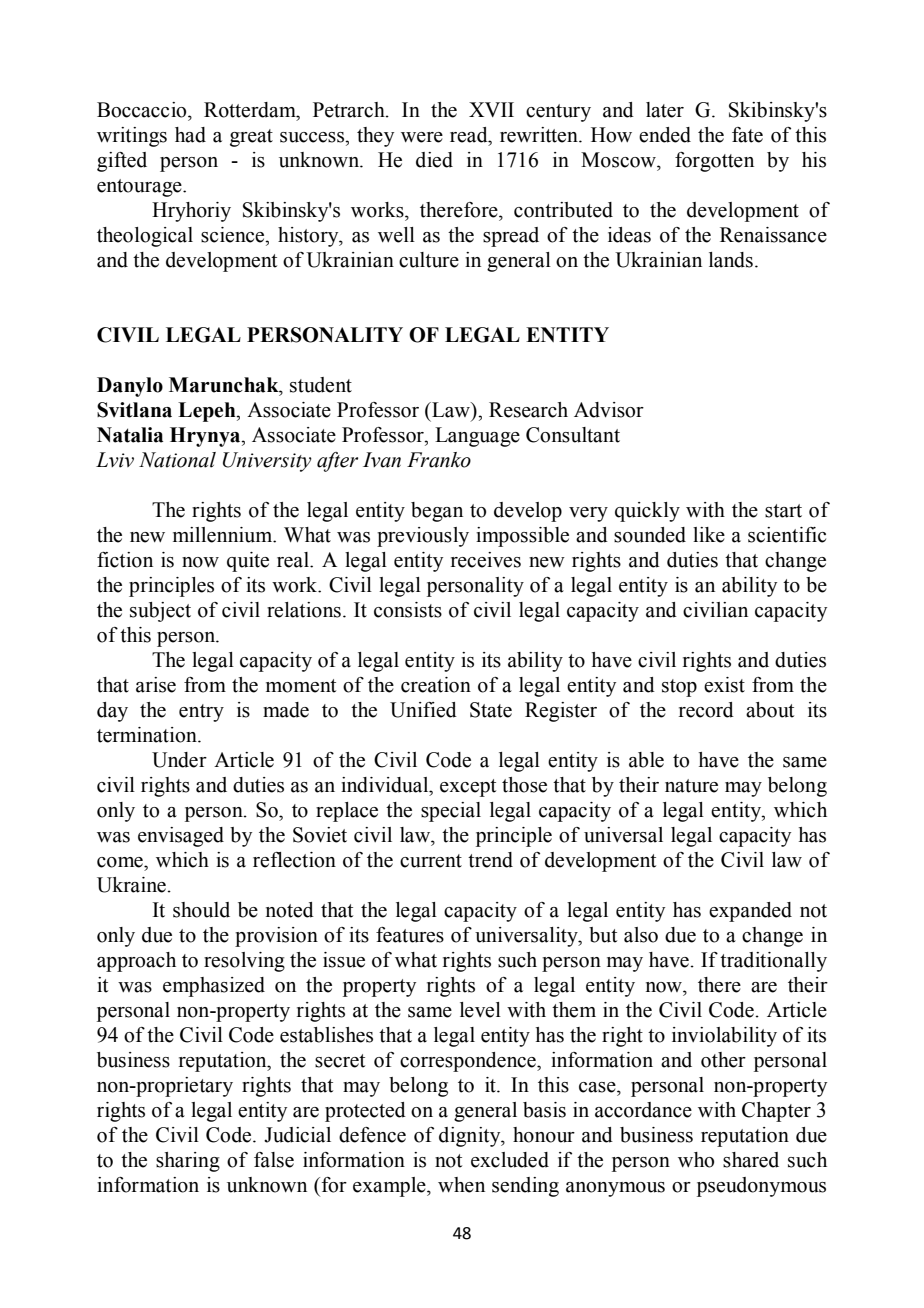 Image resolution: width=924 pixels, height=1308 pixels. Describe the element at coordinates (750, 912) in the screenshot. I see `expanded` at that location.
